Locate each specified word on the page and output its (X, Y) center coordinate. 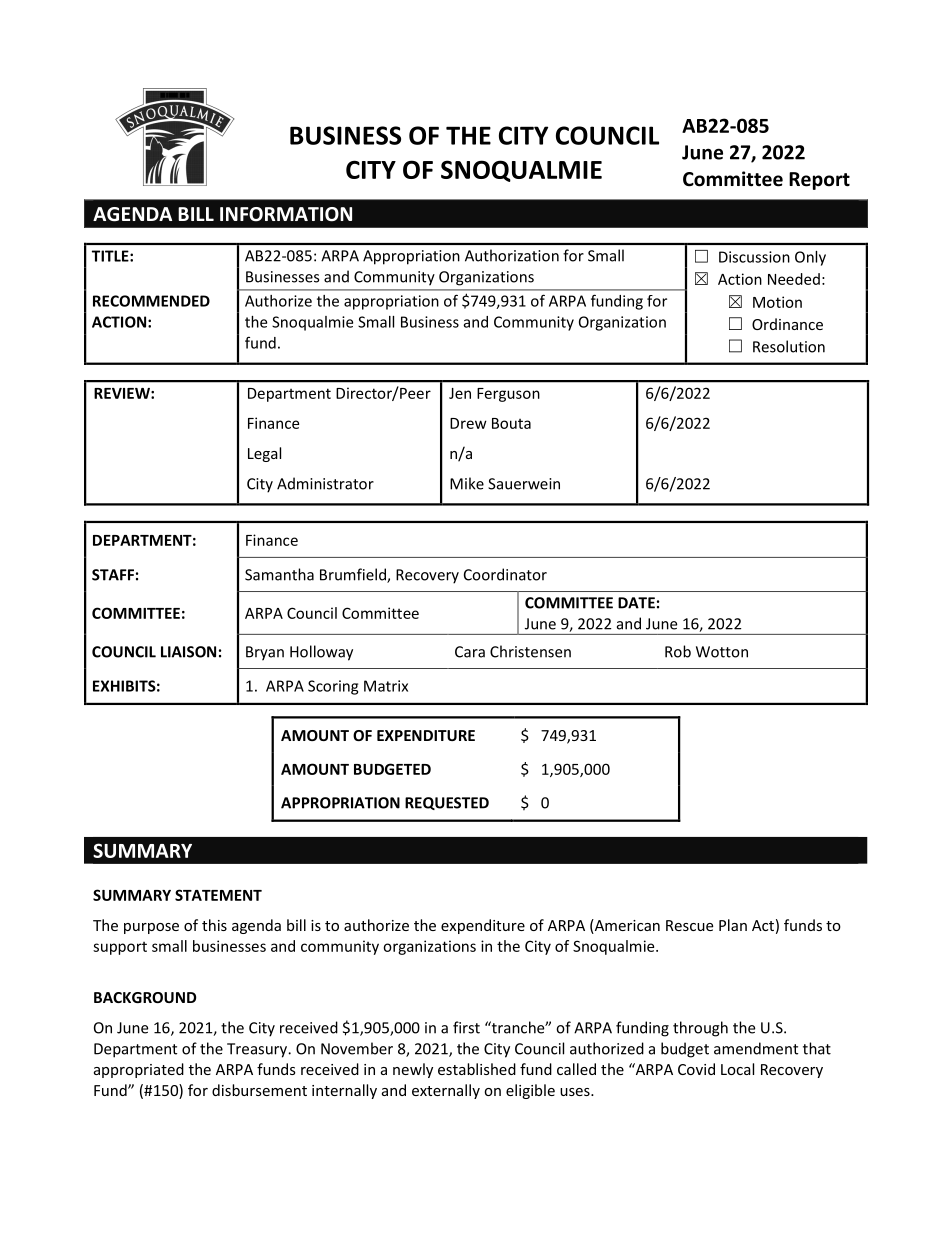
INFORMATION (286, 214)
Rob (678, 651)
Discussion (754, 257)
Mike (467, 483)
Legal (264, 454)
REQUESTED (447, 803)
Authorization (512, 255)
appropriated (139, 1070)
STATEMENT (218, 895)
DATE (636, 603)
